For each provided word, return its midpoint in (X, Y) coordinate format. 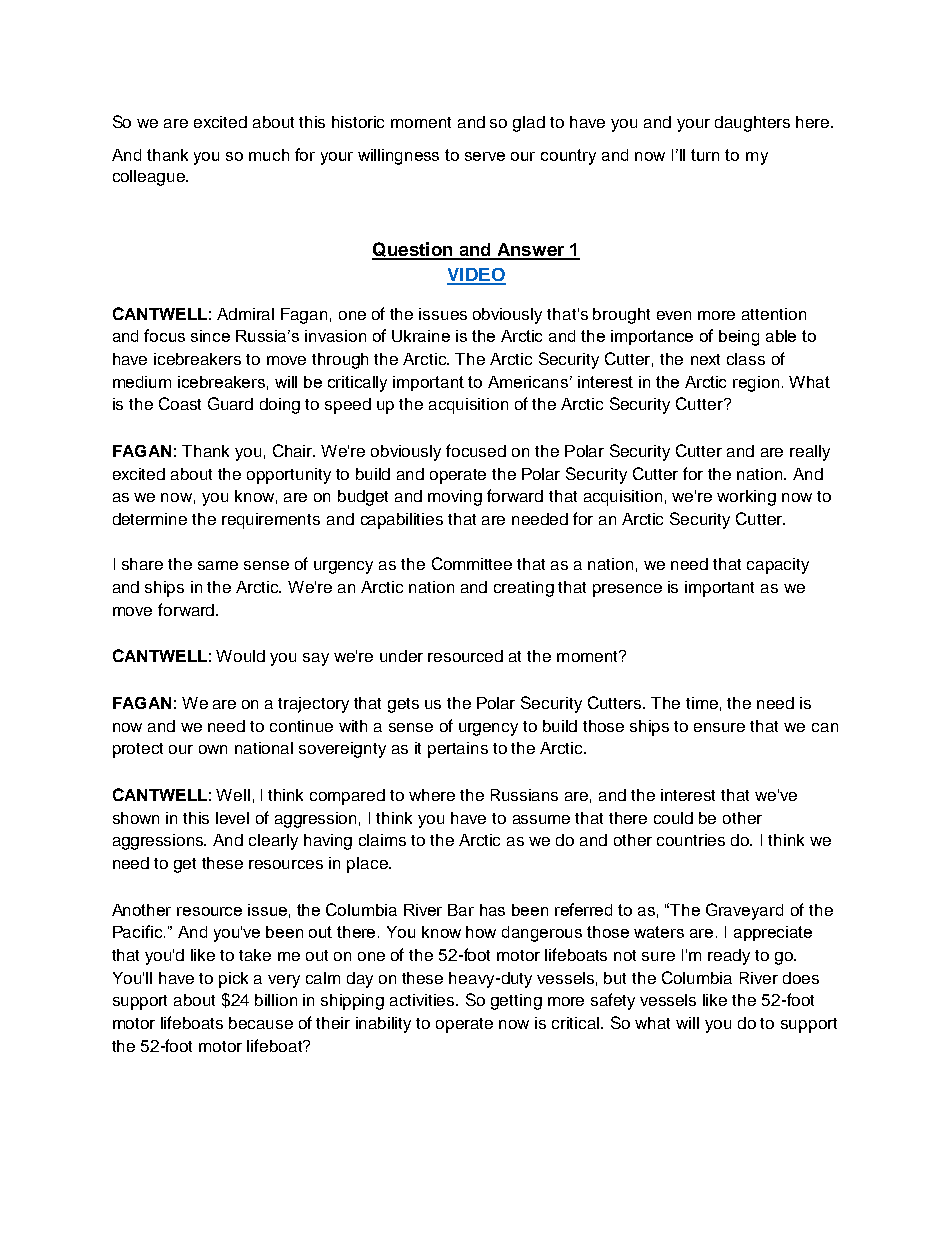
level (232, 818)
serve (485, 156)
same (218, 565)
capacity (778, 566)
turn (705, 155)
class (746, 359)
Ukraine (421, 336)
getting (516, 1002)
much (269, 155)
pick (233, 980)
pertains (458, 750)
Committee (472, 563)
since (210, 336)
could (673, 818)
